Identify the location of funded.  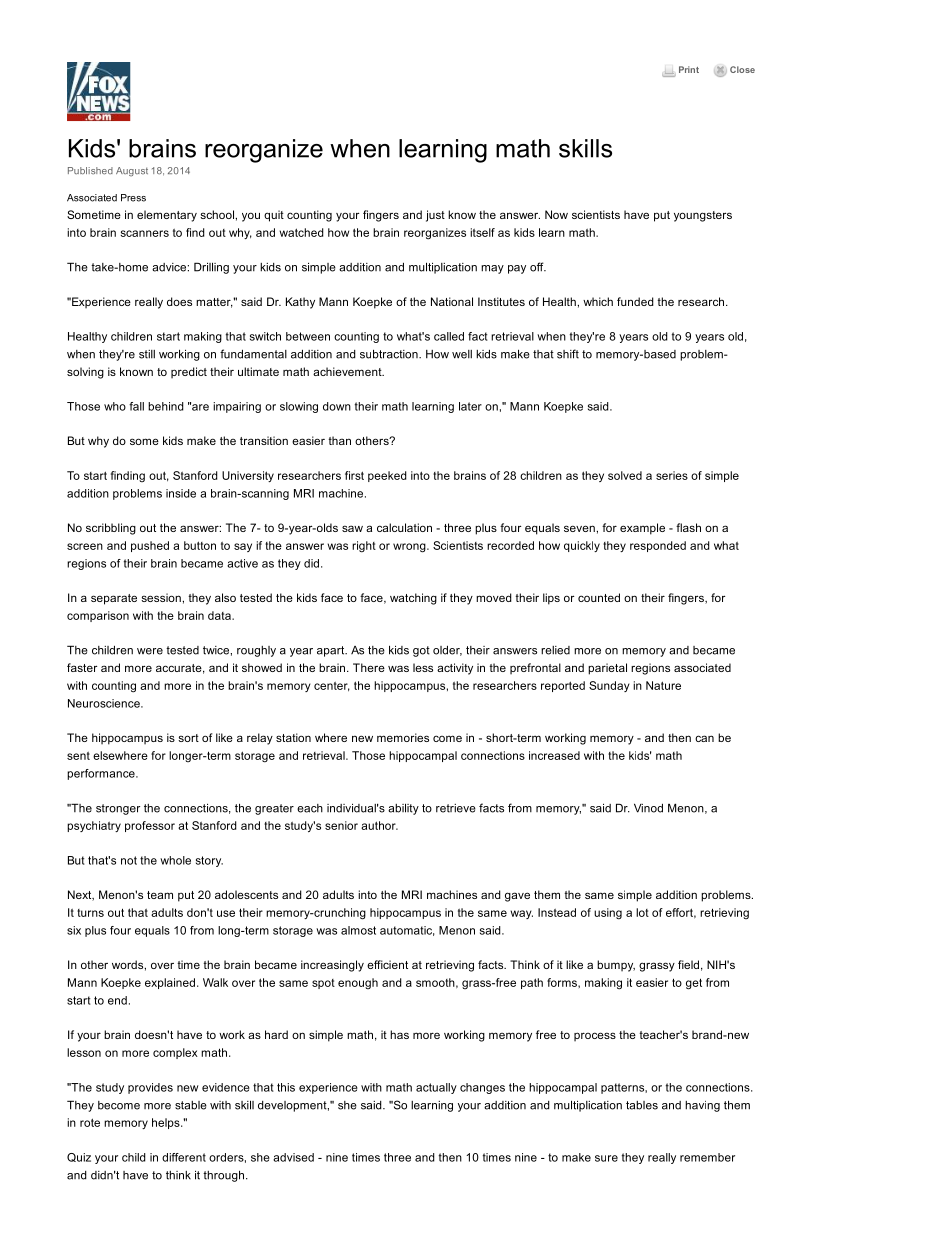
(635, 301).
